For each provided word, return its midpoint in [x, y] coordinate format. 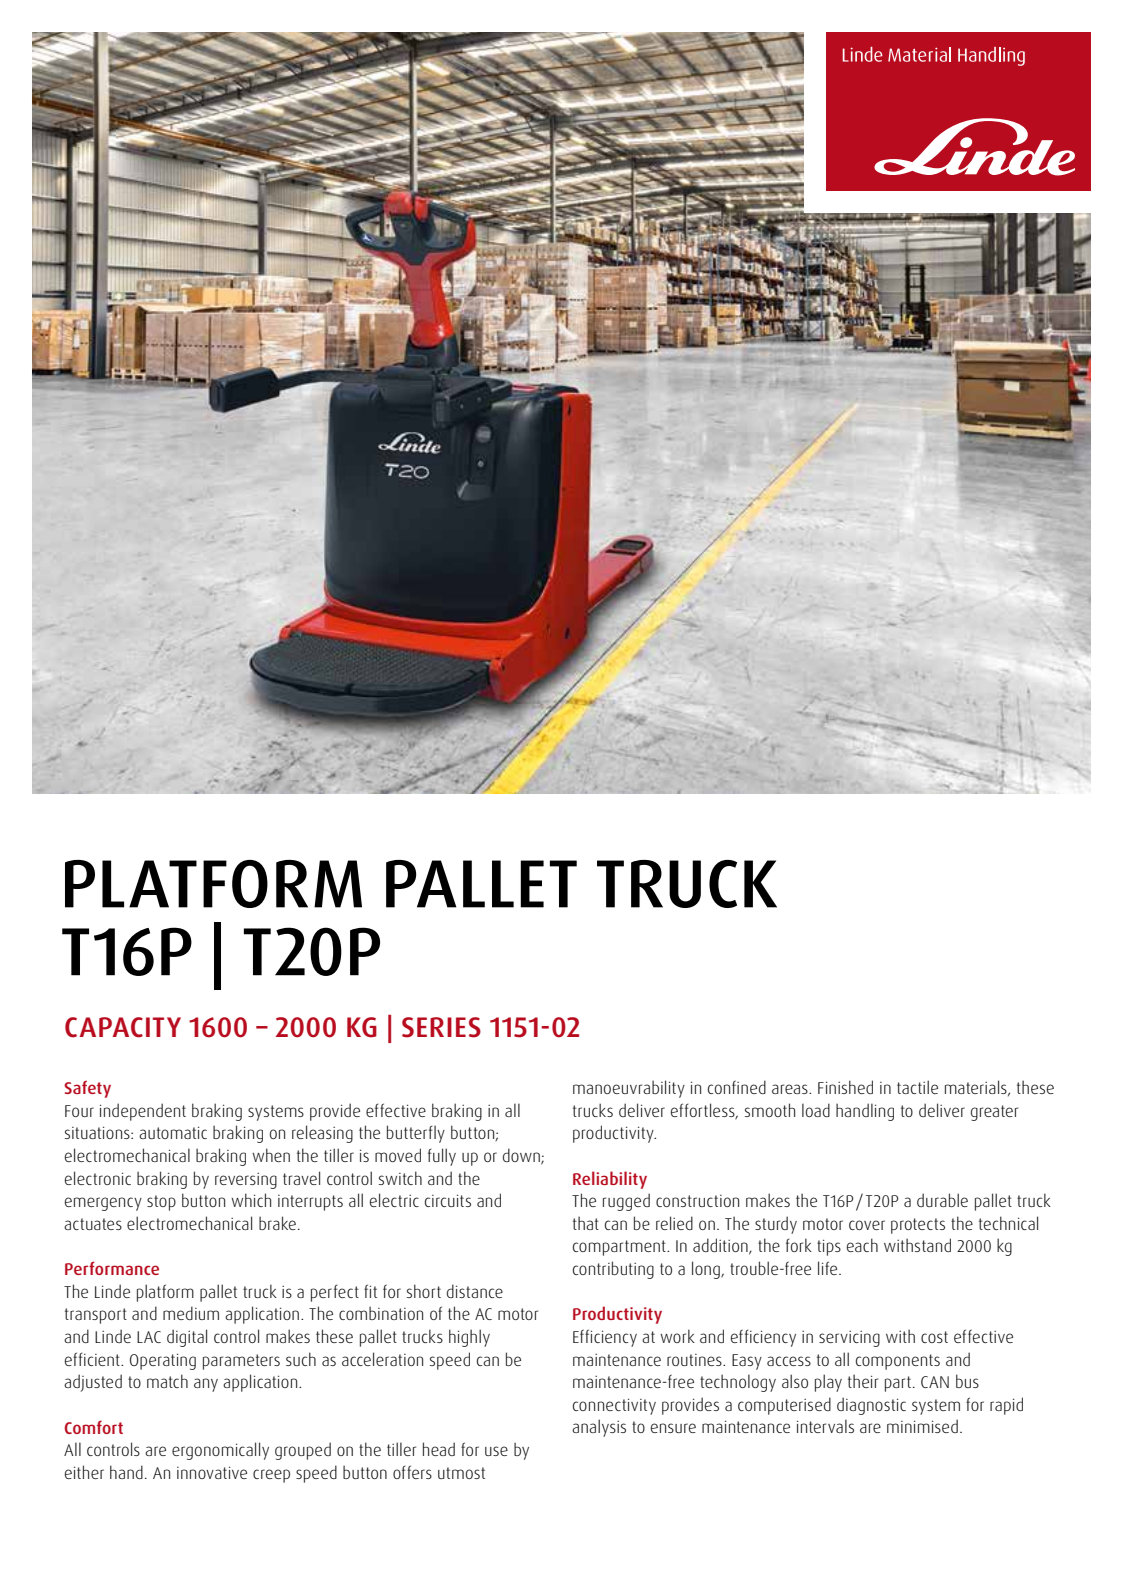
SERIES [441, 1027]
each [862, 1245]
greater [994, 1113]
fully [442, 1157]
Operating [163, 1361]
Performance [112, 1268]
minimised [922, 1426]
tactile [917, 1087]
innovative [212, 1472]
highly [469, 1338]
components [898, 1362]
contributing [613, 1270]
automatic [173, 1132]
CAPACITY [123, 1027]
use [496, 1451]
